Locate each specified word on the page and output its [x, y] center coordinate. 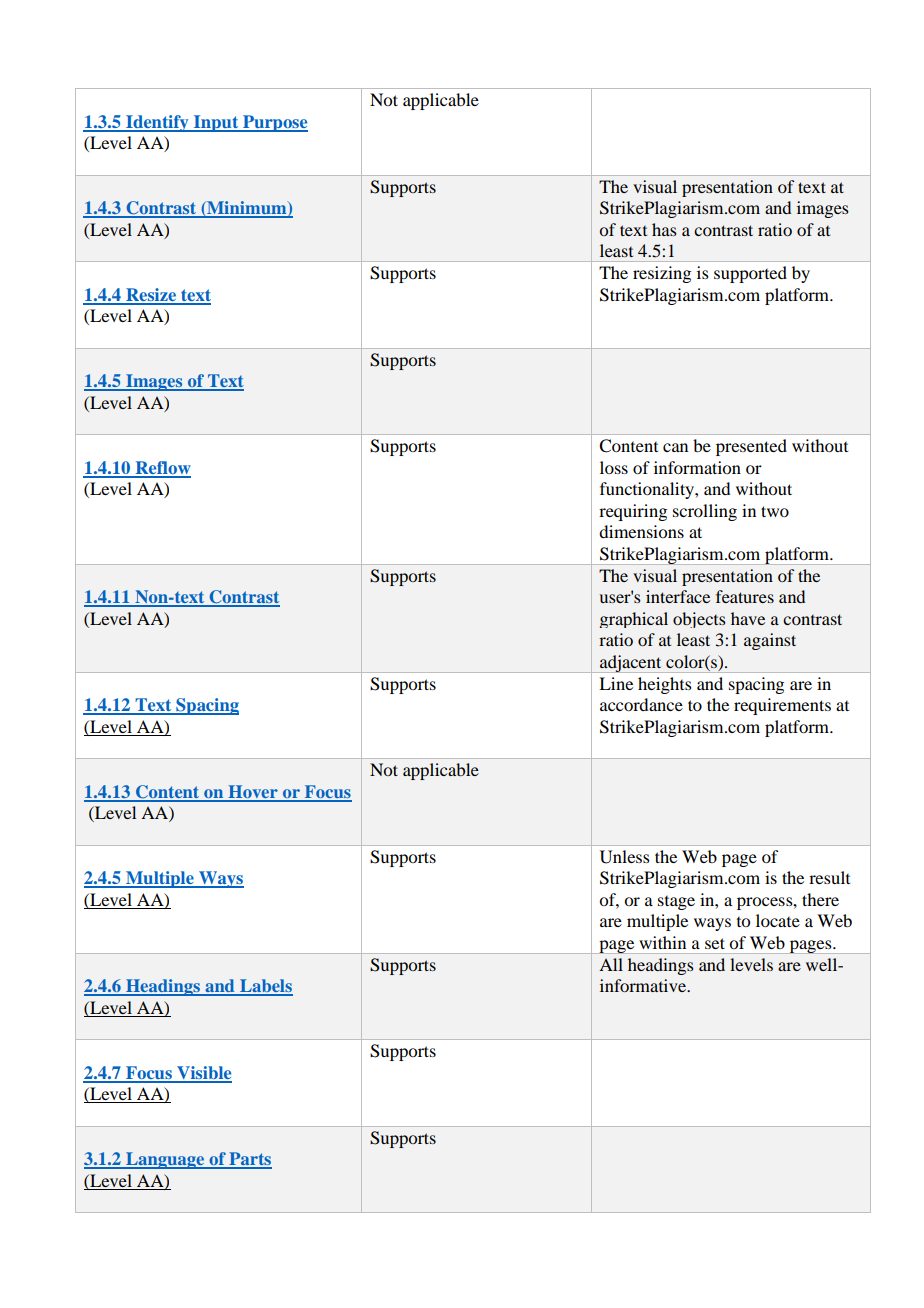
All [611, 964]
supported [750, 274]
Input [216, 123]
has [664, 229]
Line [616, 683]
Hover [253, 793]
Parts [249, 1160]
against [770, 641]
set [715, 943]
